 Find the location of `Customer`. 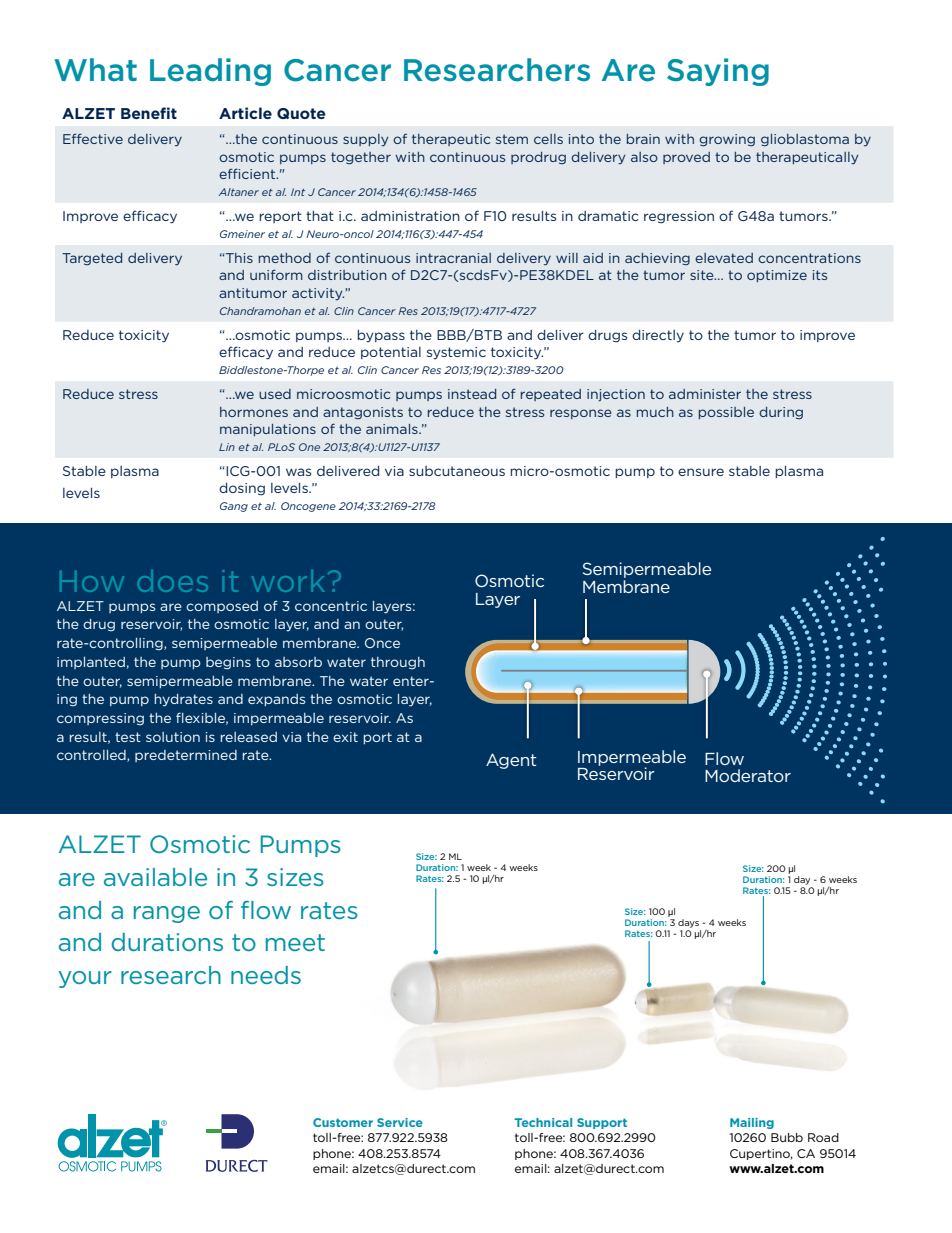

Customer is located at coordinates (343, 1122).
